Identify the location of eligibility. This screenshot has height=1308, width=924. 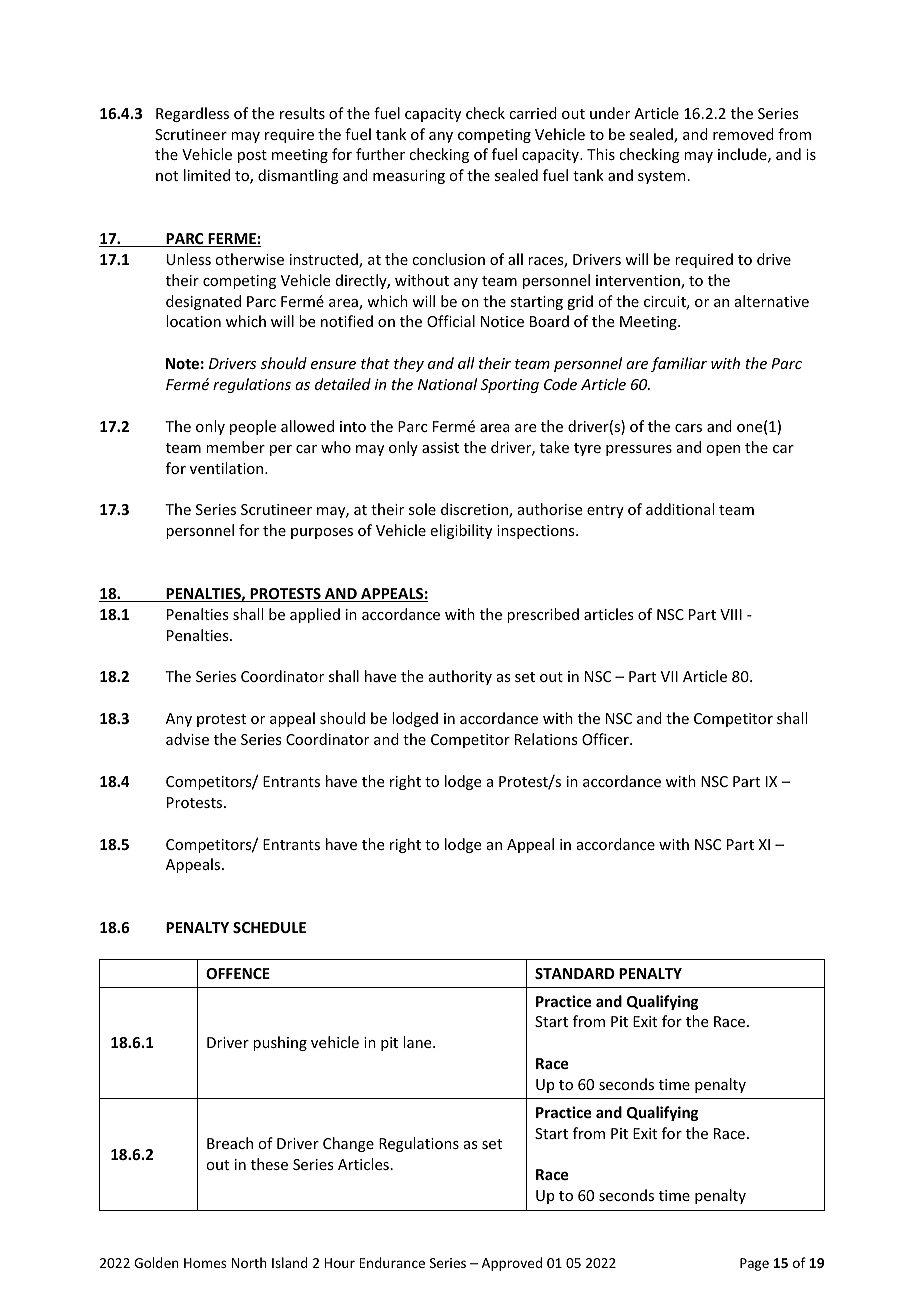
(461, 531).
